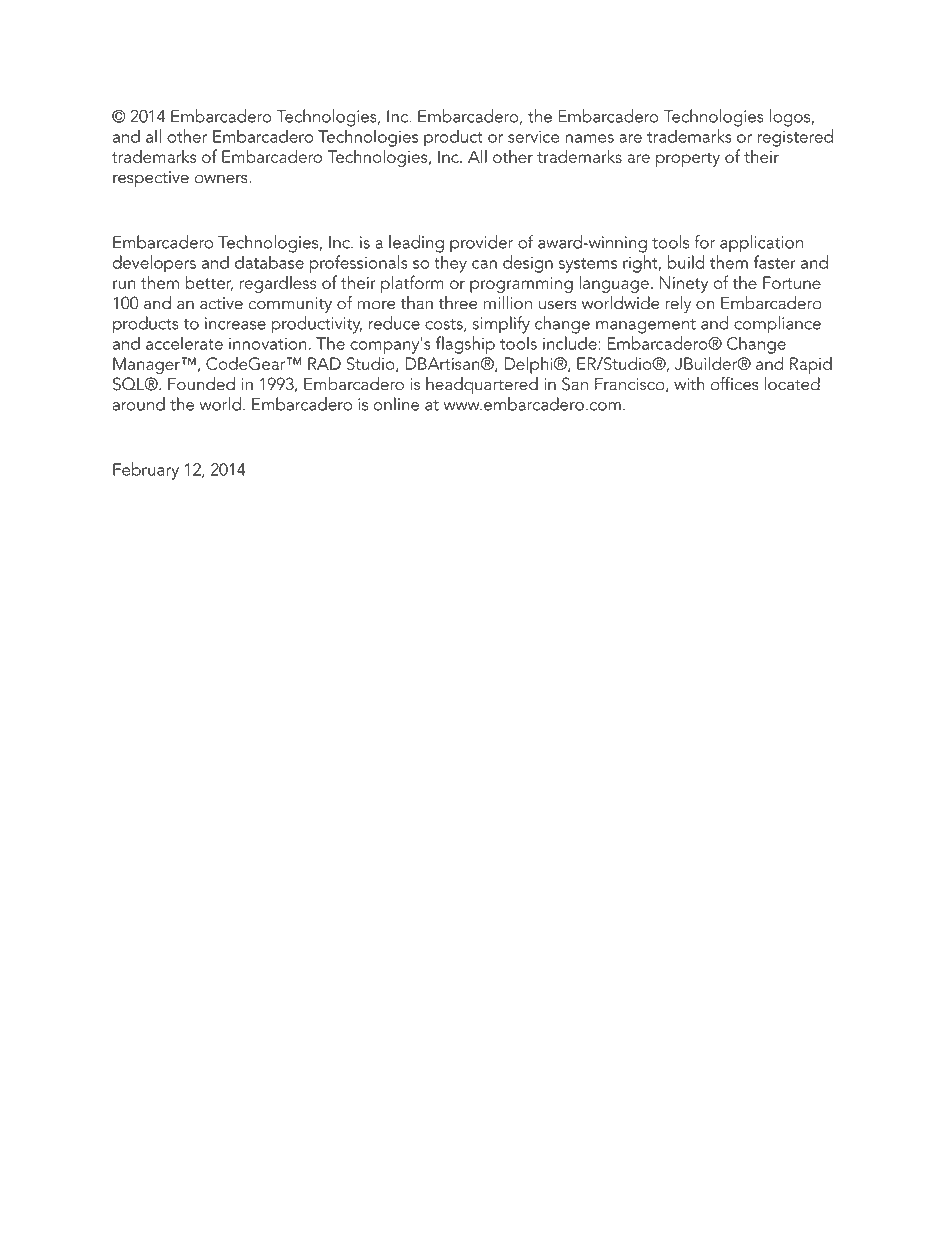 The image size is (952, 1233). Describe the element at coordinates (735, 383) in the screenshot. I see `offices` at that location.
